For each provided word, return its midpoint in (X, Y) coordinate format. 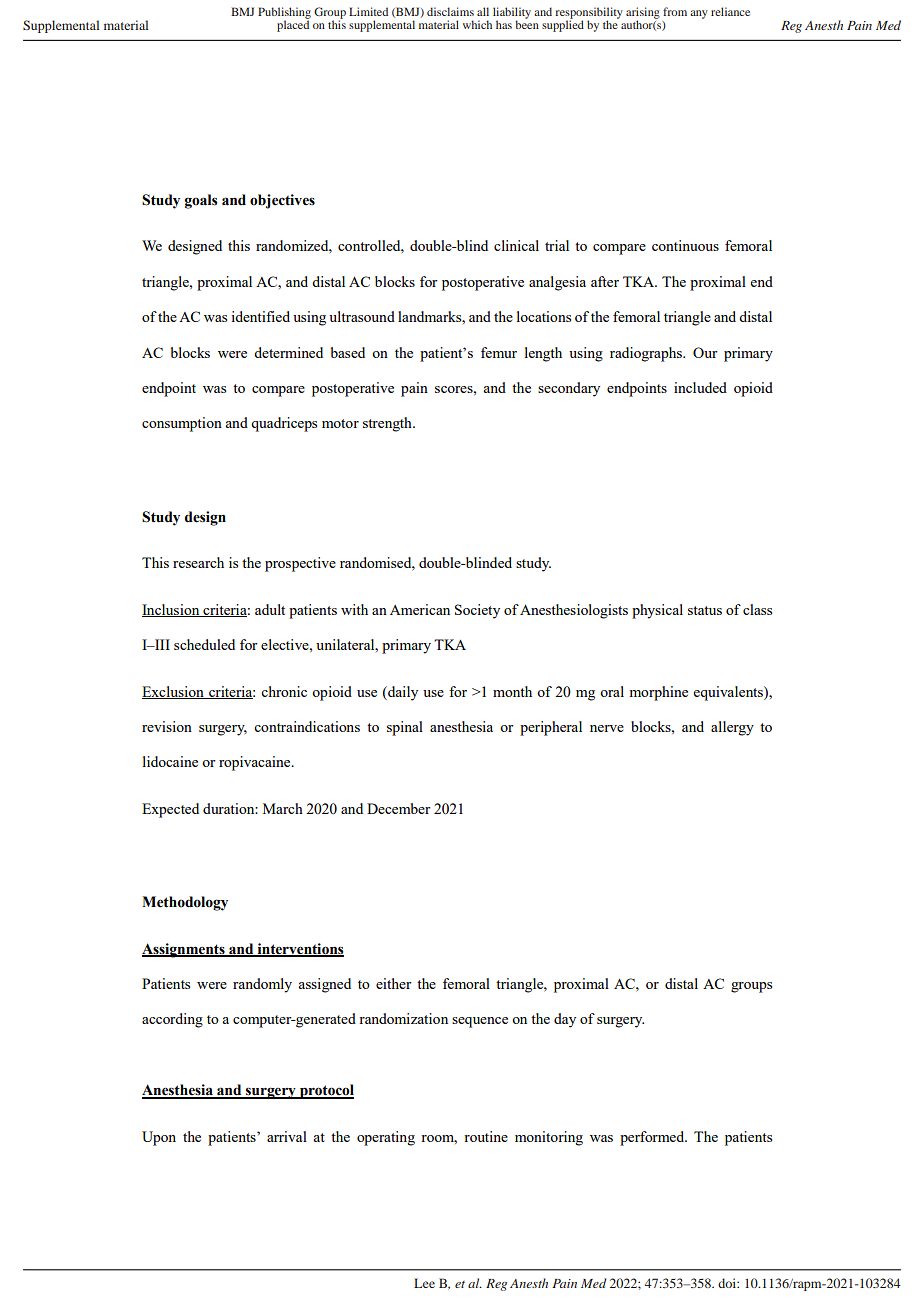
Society (477, 611)
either (394, 983)
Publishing (284, 14)
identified (261, 316)
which (477, 24)
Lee (424, 1283)
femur (499, 352)
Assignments (184, 950)
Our (705, 352)
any (699, 14)
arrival (287, 1136)
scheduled (204, 644)
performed (653, 1138)
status (705, 610)
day (565, 1020)
